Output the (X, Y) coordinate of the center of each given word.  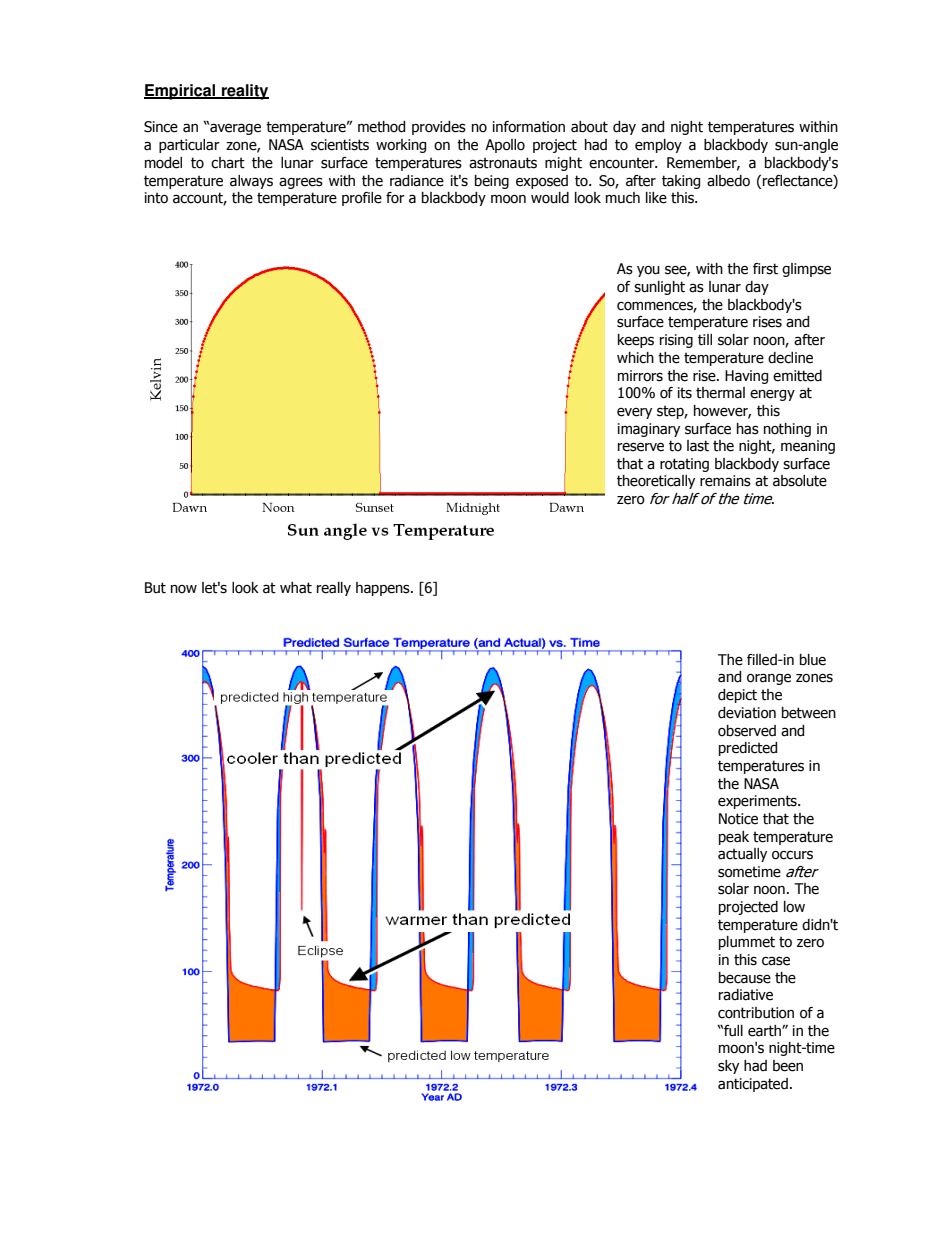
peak (734, 838)
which (635, 358)
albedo (728, 181)
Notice (738, 819)
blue (813, 660)
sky (728, 1067)
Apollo (505, 146)
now (184, 589)
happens (384, 589)
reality (244, 92)
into (156, 198)
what (296, 588)
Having (746, 377)
